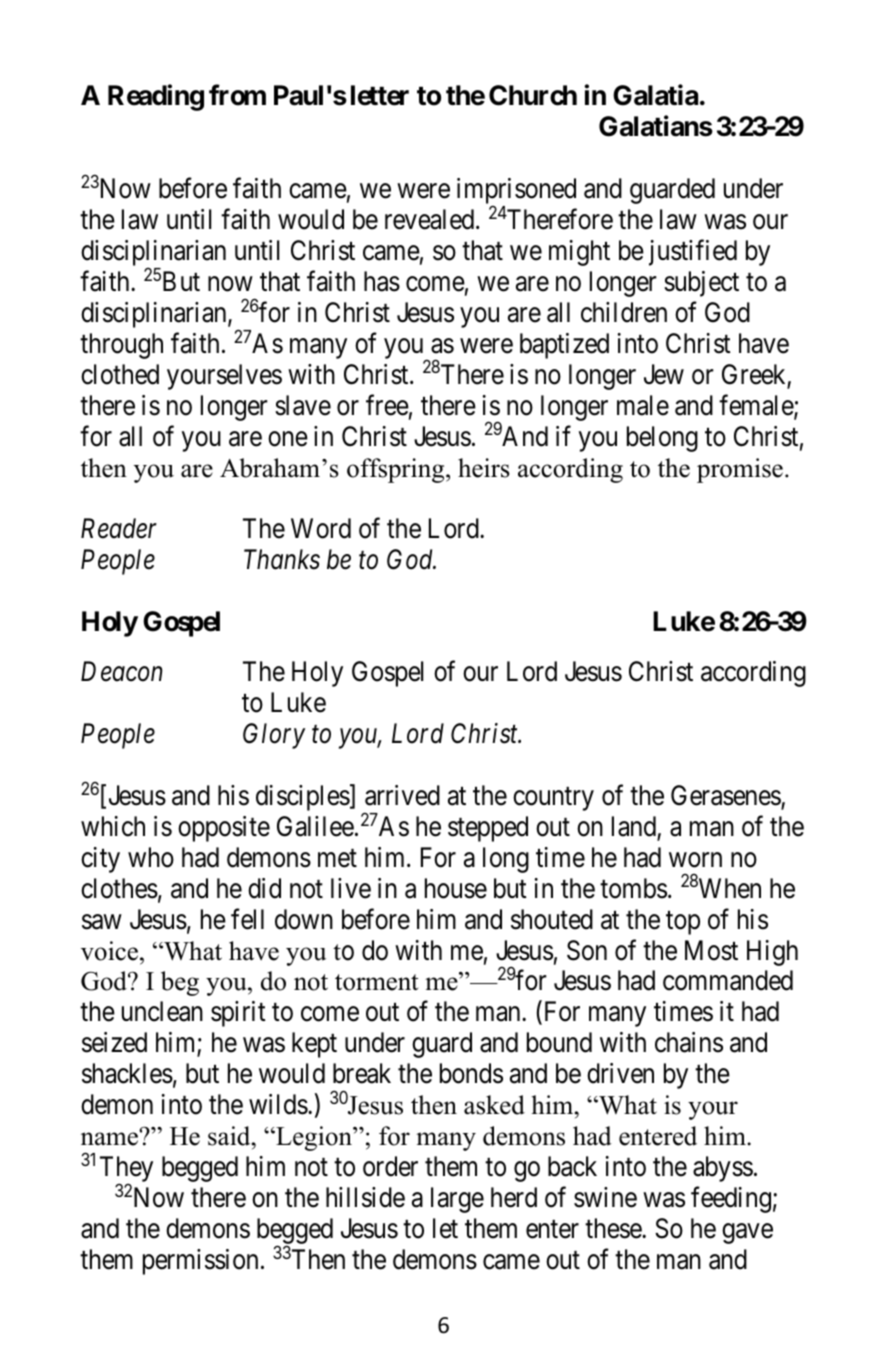  What do you see at coordinates (731, 1200) in the screenshot?
I see `feeding` at bounding box center [731, 1200].
